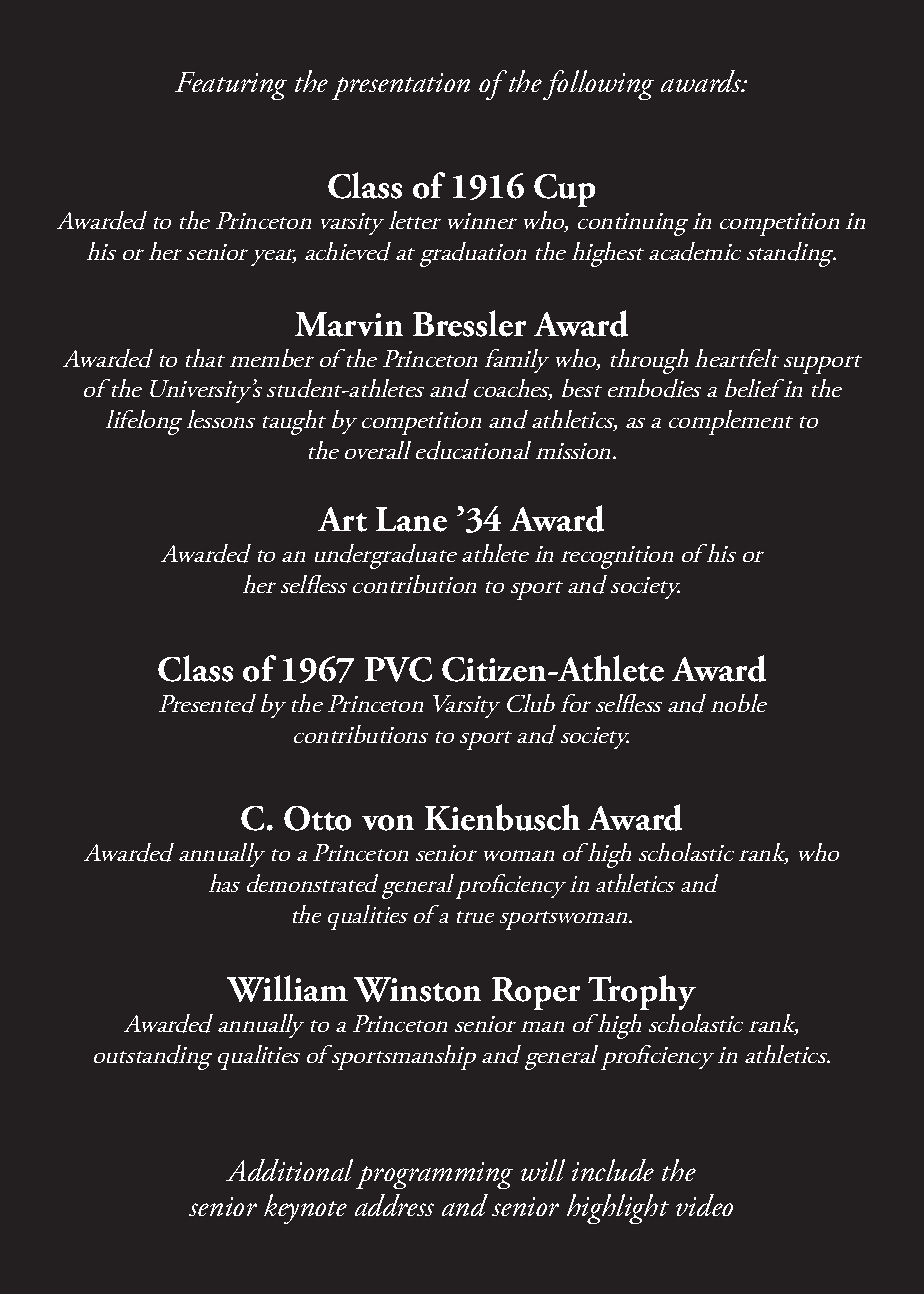  What do you see at coordinates (411, 519) in the page?
I see `Lane` at bounding box center [411, 519].
